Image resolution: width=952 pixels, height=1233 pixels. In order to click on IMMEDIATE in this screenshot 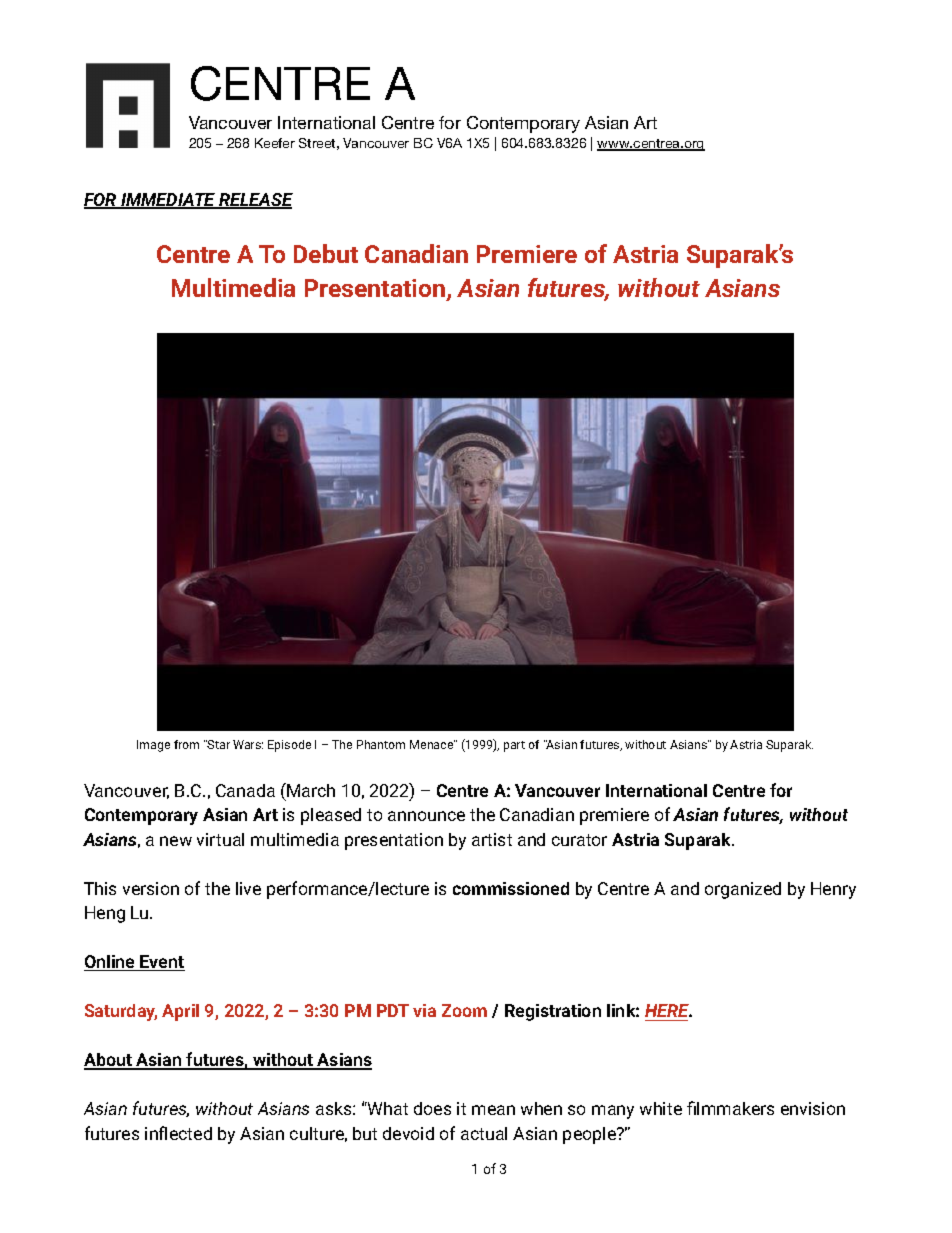, I will do `click(168, 201)`.
